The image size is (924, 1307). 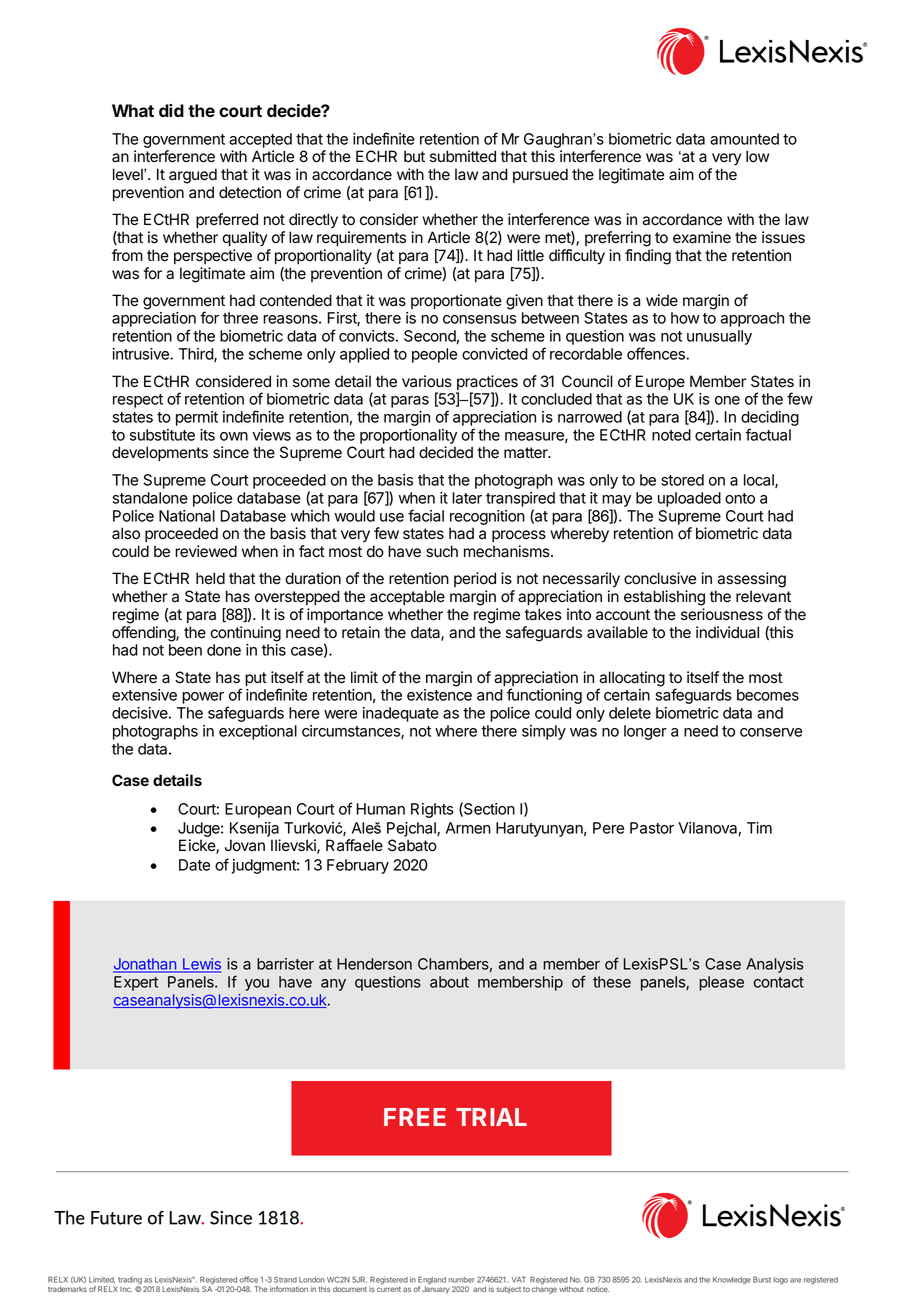 I want to click on level, so click(x=129, y=174).
